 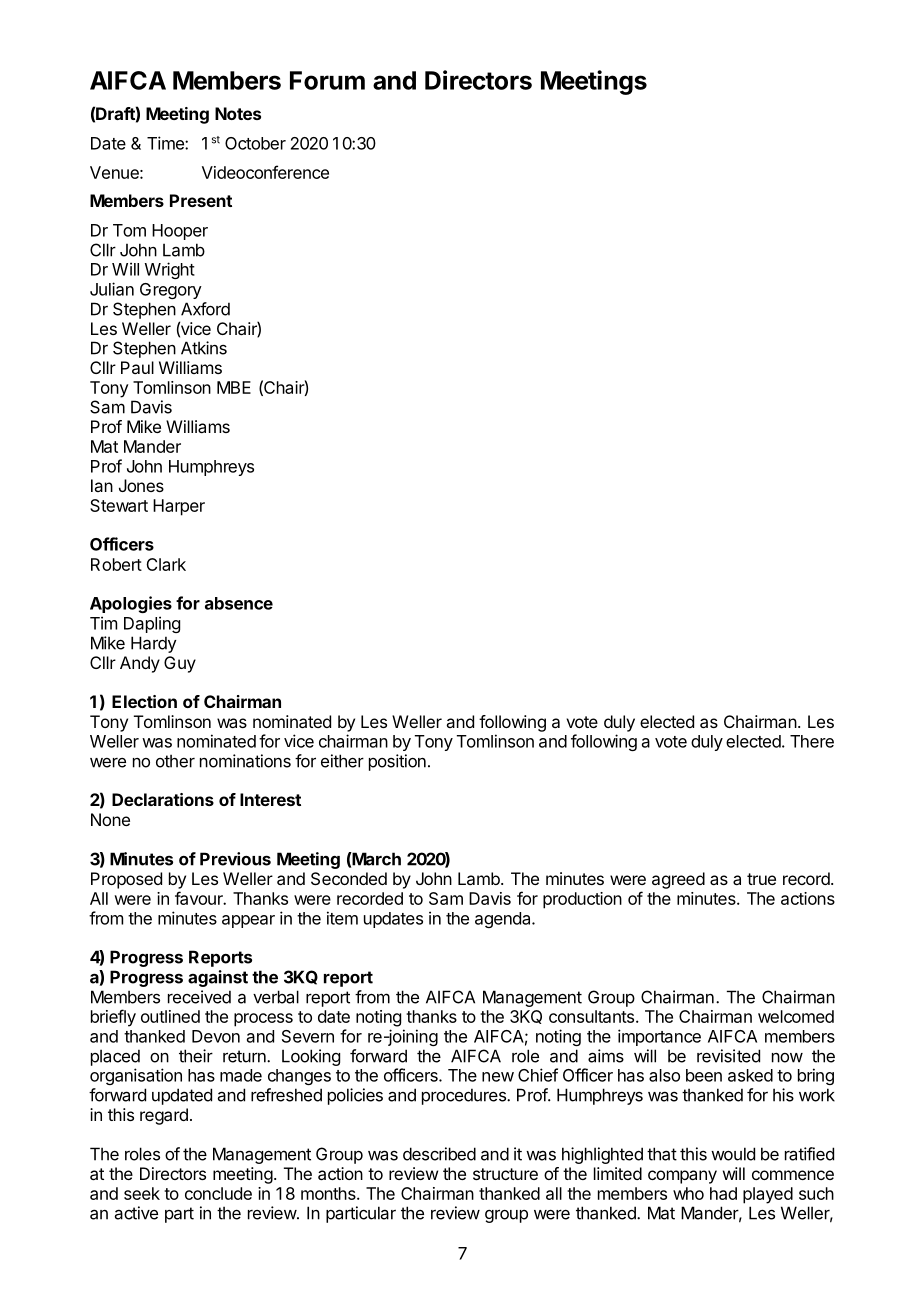 What do you see at coordinates (204, 348) in the image?
I see `Atkins` at bounding box center [204, 348].
